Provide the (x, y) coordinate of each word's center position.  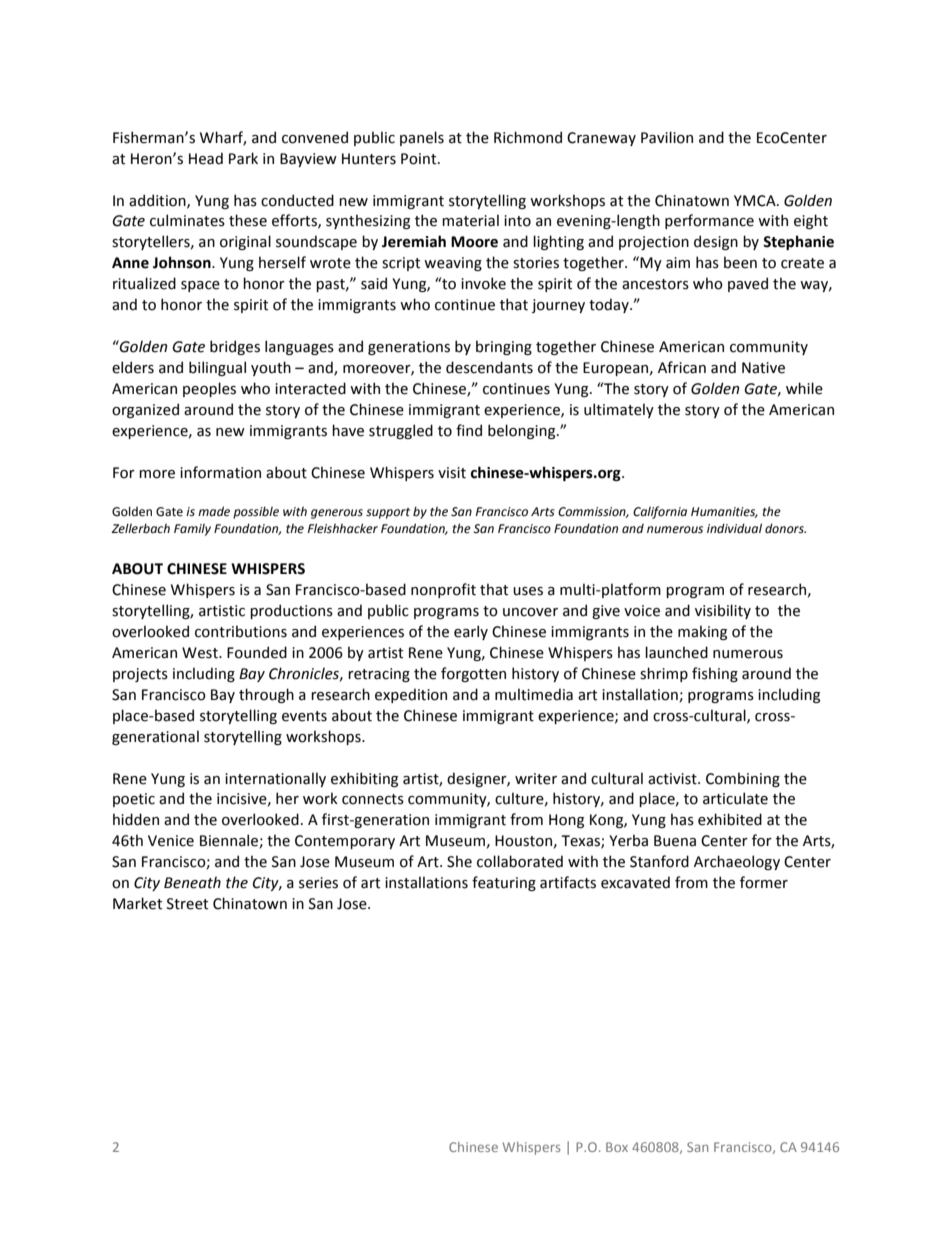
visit (452, 473)
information (220, 472)
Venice (171, 841)
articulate (735, 798)
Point (420, 159)
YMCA (756, 201)
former (764, 882)
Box (617, 1147)
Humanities (724, 512)
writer (536, 779)
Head (206, 158)
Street (187, 904)
